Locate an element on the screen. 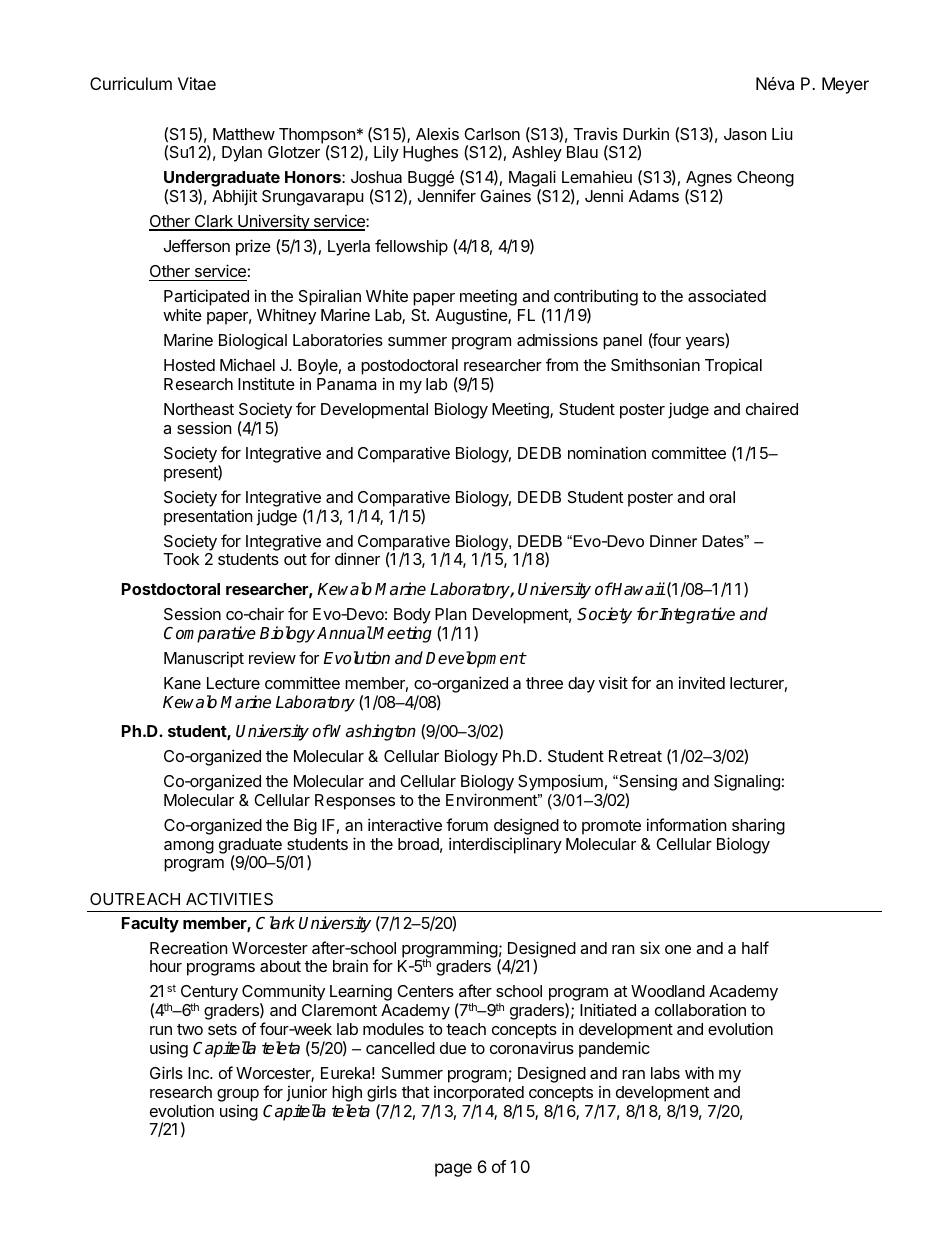 This screenshot has width=952, height=1233. with is located at coordinates (699, 1072).
